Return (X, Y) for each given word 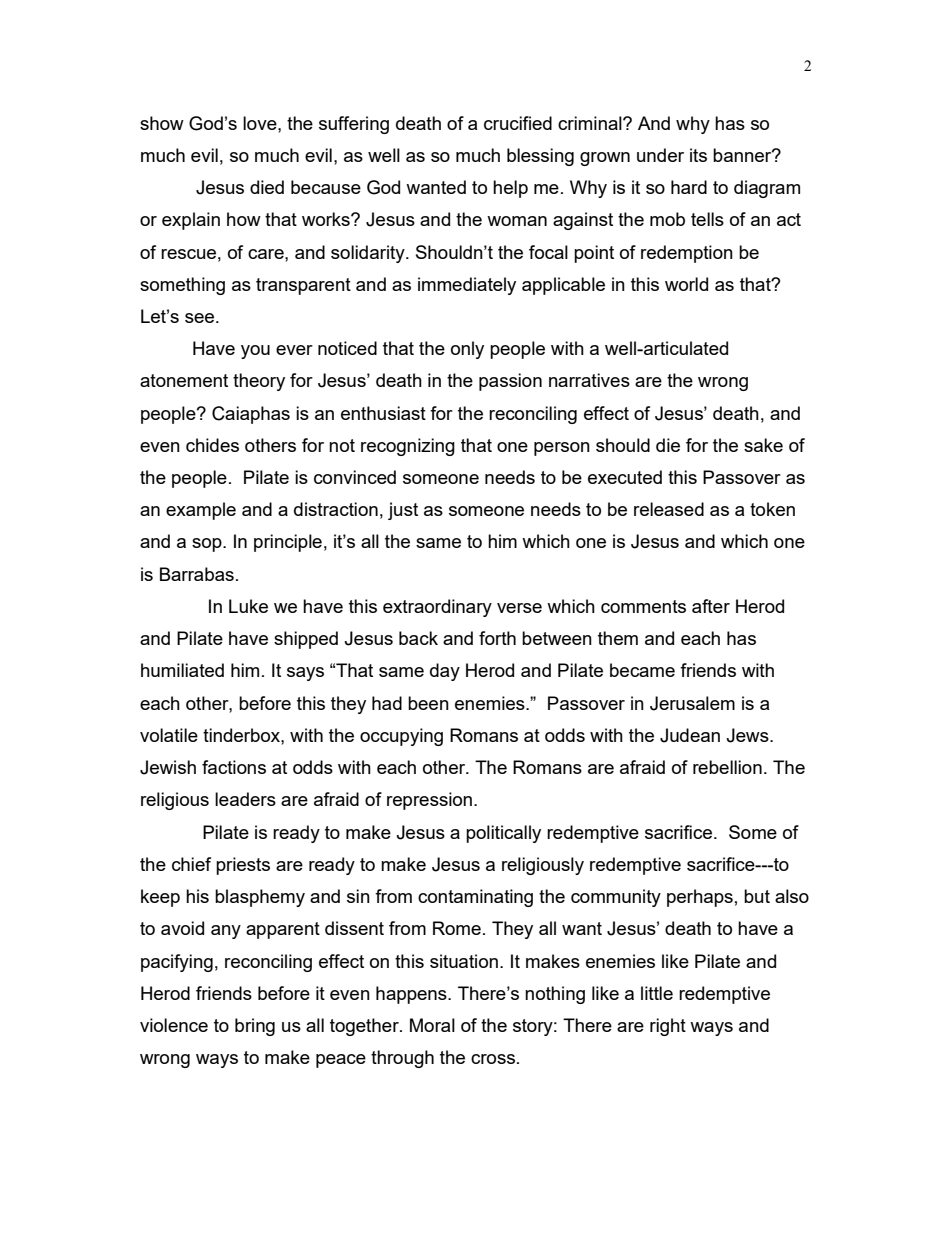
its (698, 155)
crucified (518, 123)
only (467, 350)
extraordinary (437, 608)
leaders (245, 799)
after (711, 606)
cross (494, 1059)
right (668, 1027)
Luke (248, 606)
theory (259, 382)
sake (763, 445)
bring (255, 1027)
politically (503, 834)
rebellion (727, 767)
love (261, 123)
